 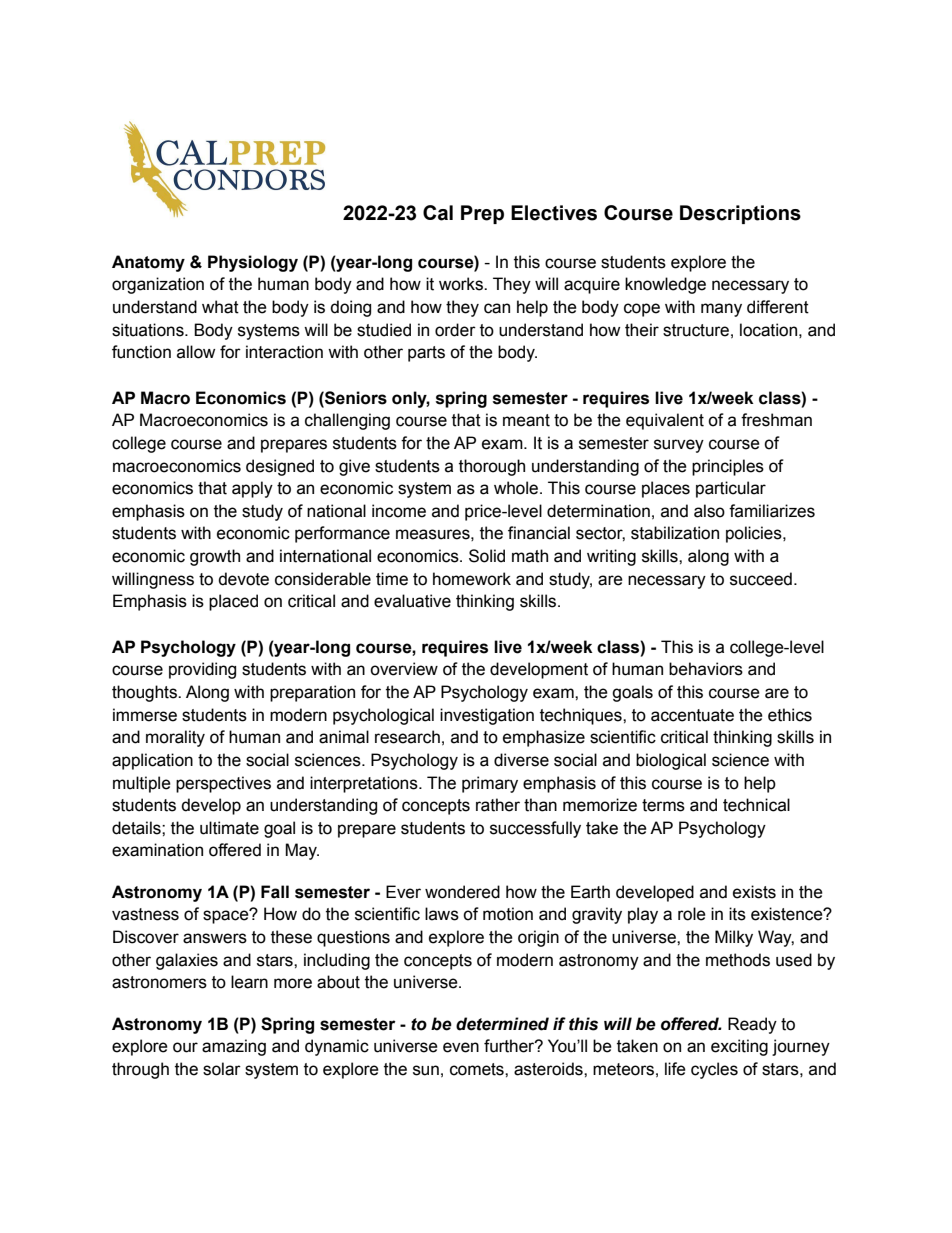 I want to click on apply, so click(x=252, y=489).
